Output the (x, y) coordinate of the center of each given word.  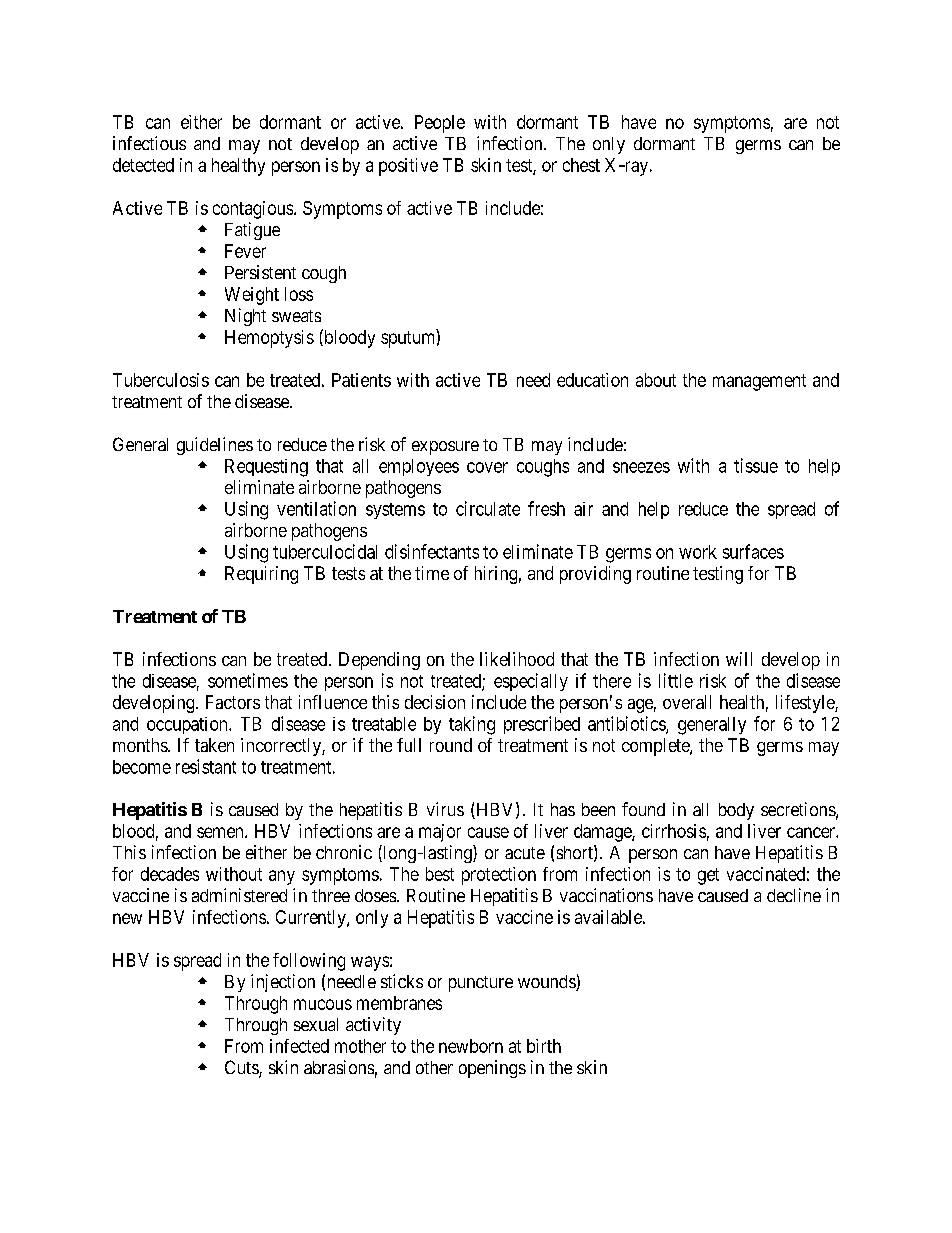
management (759, 382)
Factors (233, 702)
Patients (361, 380)
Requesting (266, 468)
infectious (149, 143)
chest (581, 165)
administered (239, 895)
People (440, 124)
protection (499, 876)
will (739, 659)
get (708, 876)
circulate (488, 508)
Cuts (242, 1068)
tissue (756, 465)
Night (245, 317)
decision (435, 702)
